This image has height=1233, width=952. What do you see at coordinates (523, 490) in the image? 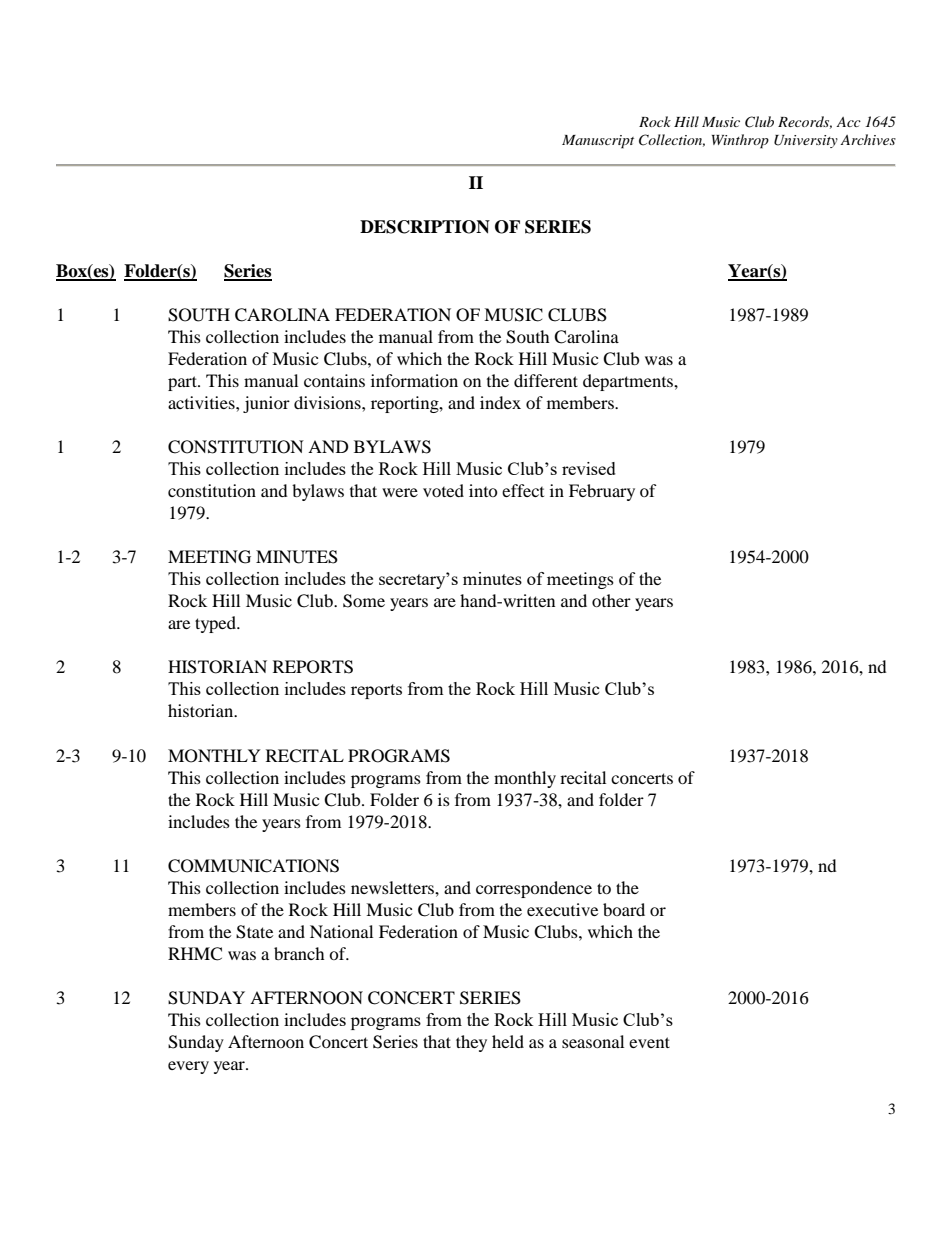
I see `effect` at bounding box center [523, 490].
